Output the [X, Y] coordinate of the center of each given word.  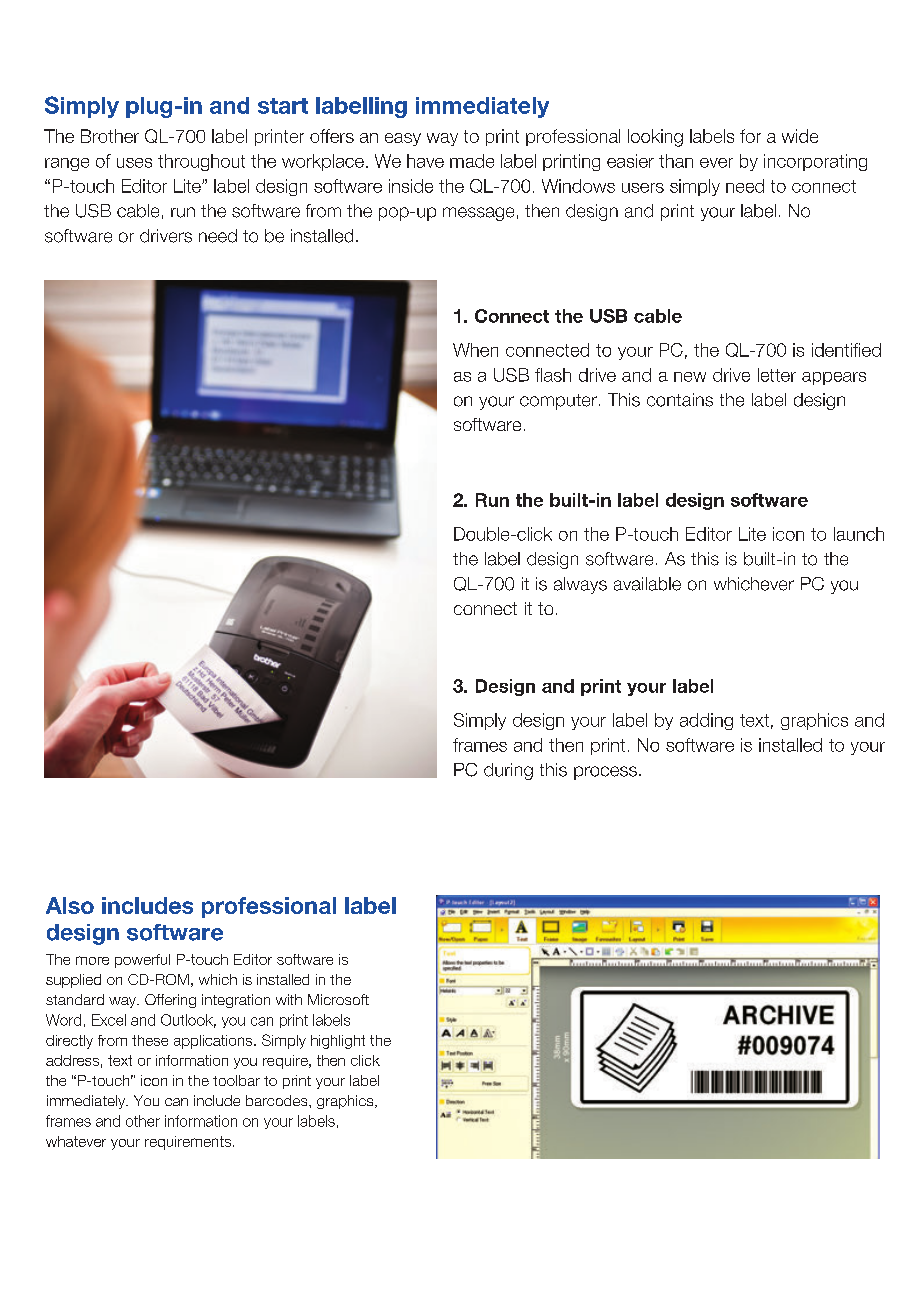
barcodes [278, 1100]
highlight [338, 1042]
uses [134, 163]
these [150, 1040]
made [472, 161]
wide [800, 136]
